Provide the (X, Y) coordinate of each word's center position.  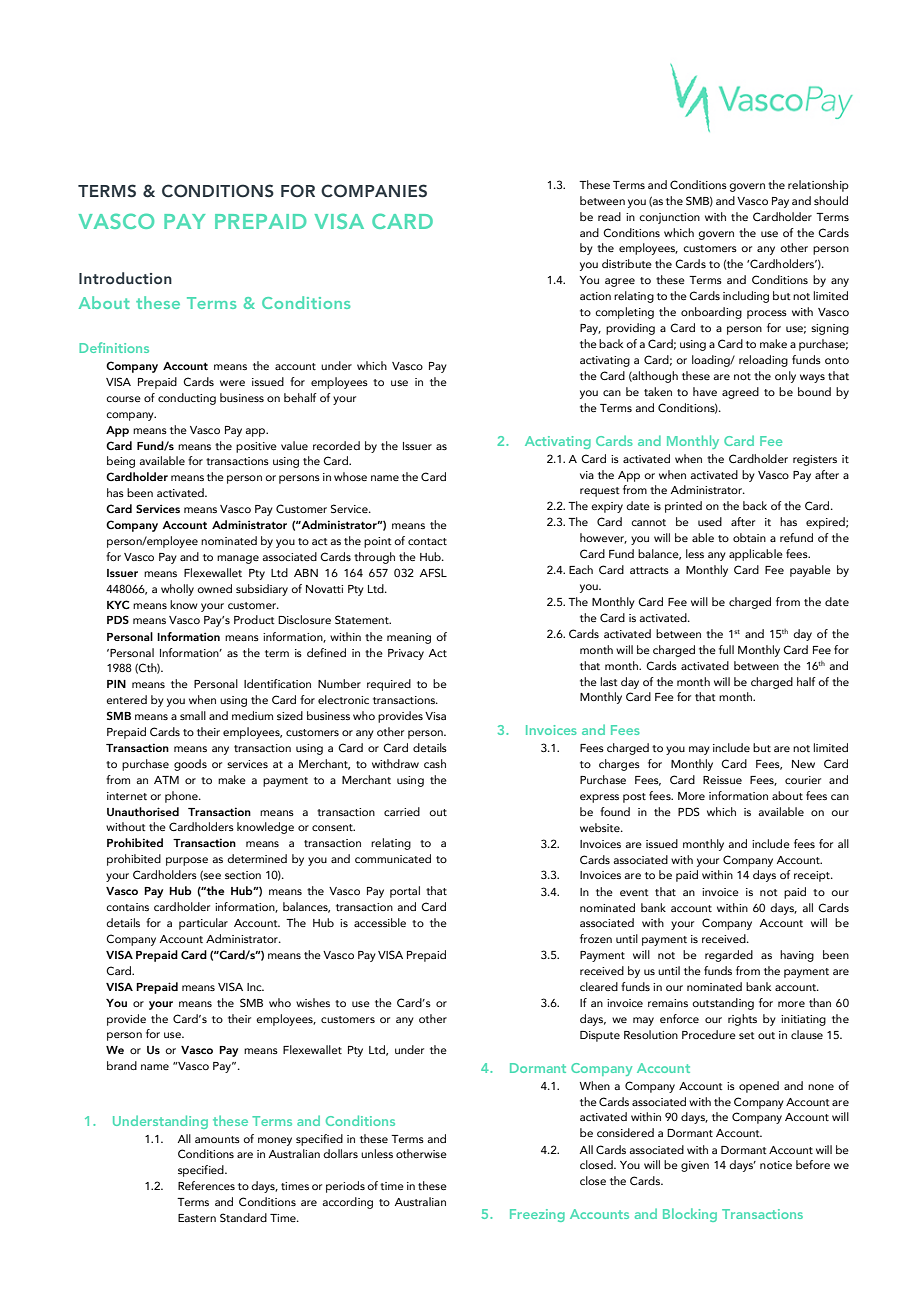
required (389, 685)
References (206, 1185)
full (726, 649)
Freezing (537, 1215)
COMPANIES (374, 191)
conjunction (669, 218)
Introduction (125, 278)
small (193, 715)
